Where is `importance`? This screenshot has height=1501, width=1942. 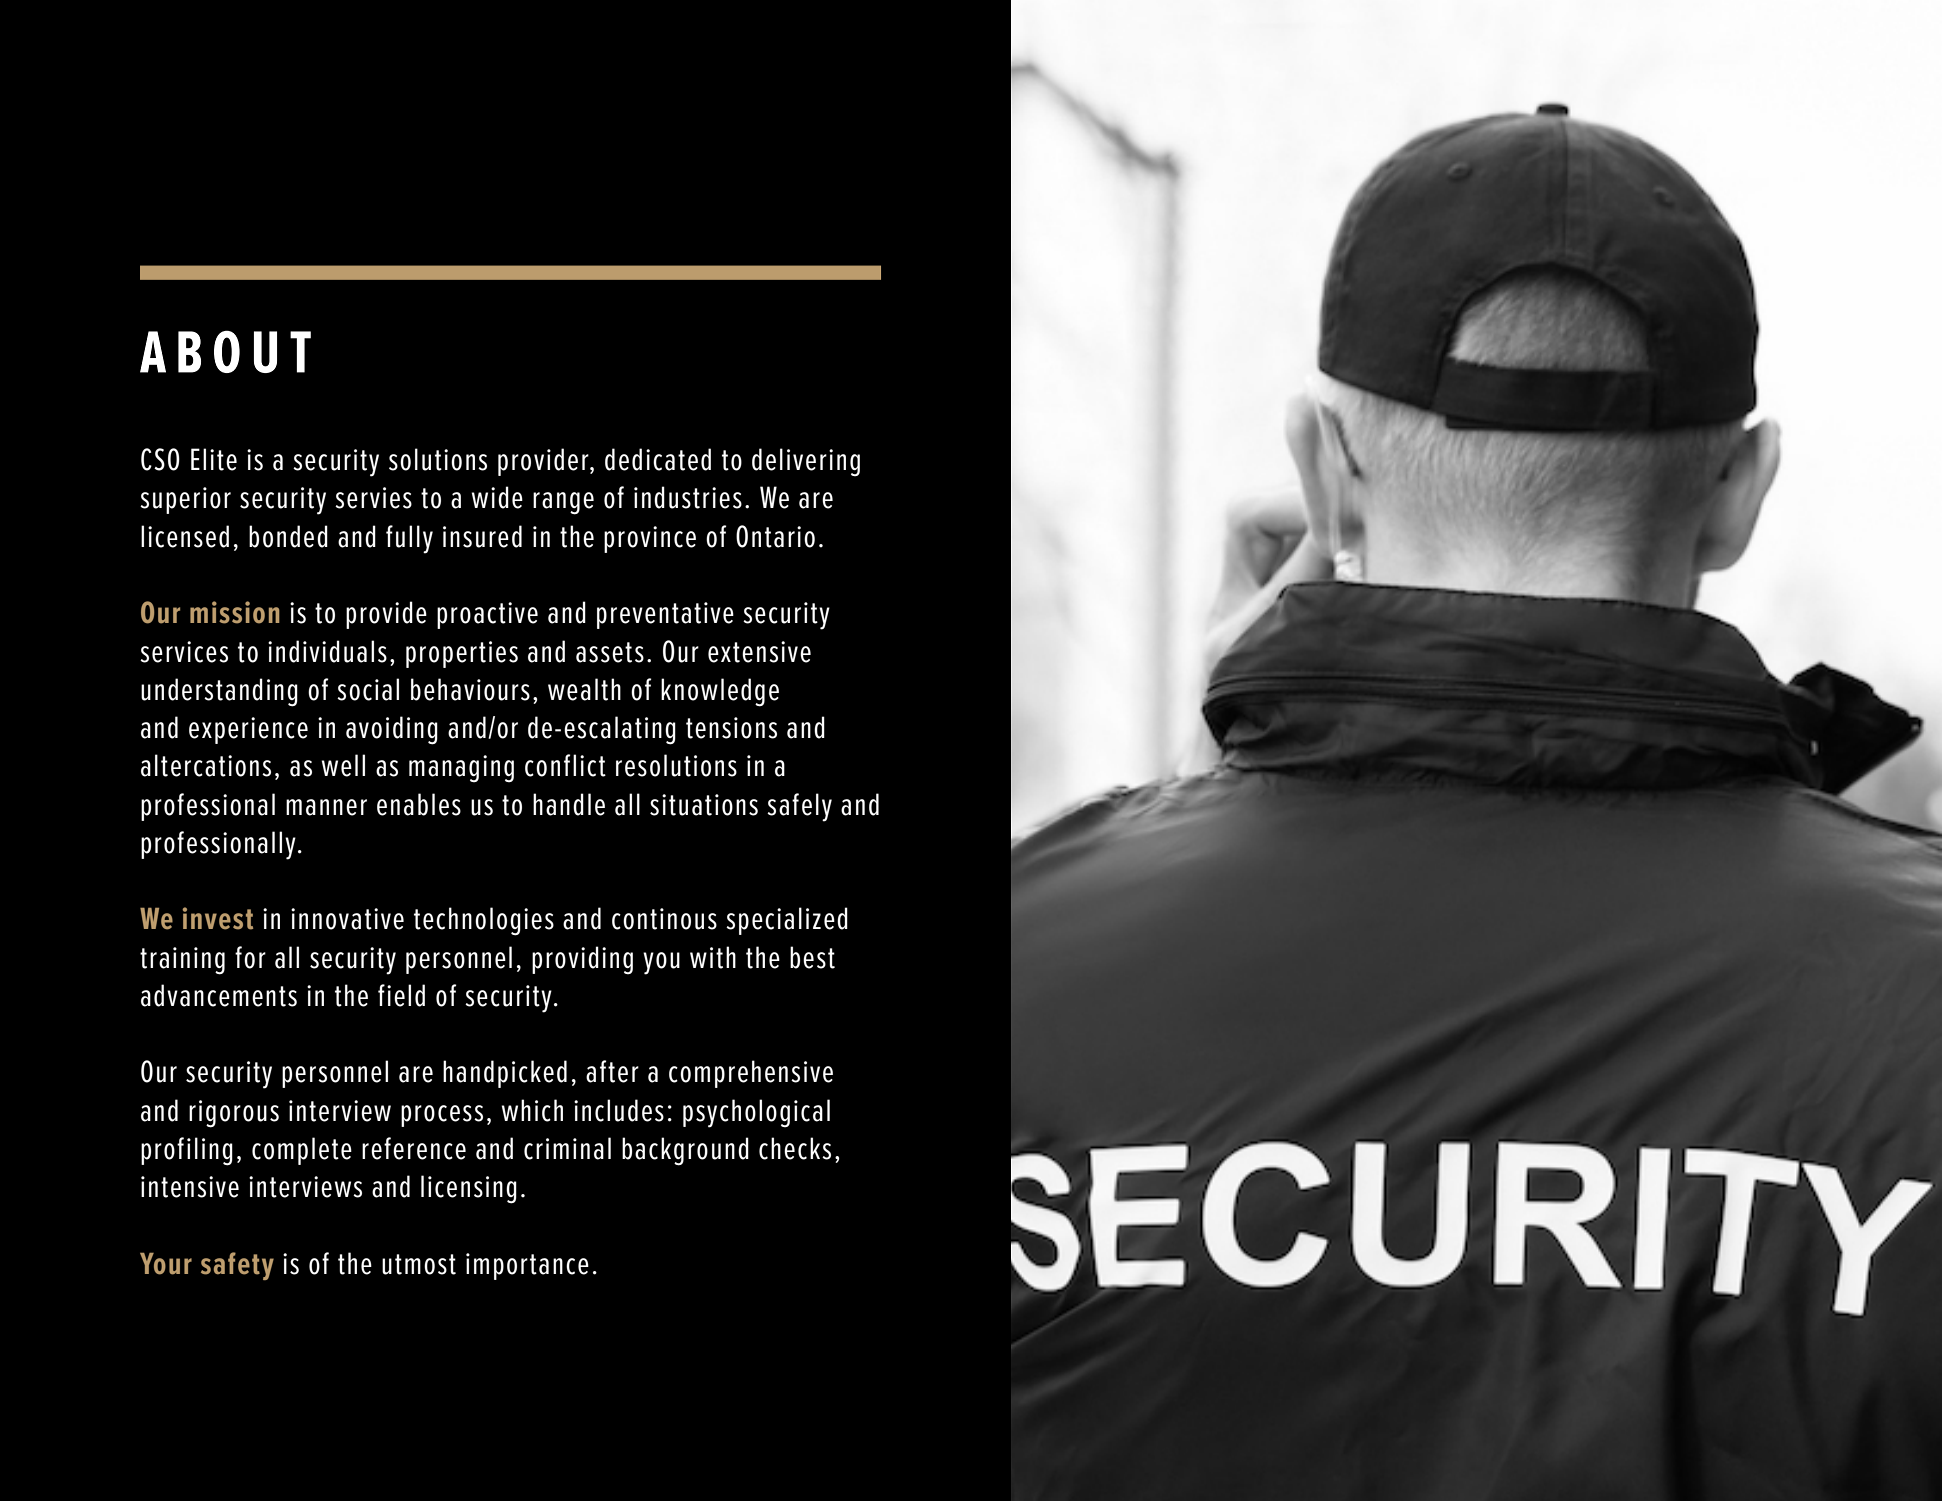
importance is located at coordinates (527, 1266).
